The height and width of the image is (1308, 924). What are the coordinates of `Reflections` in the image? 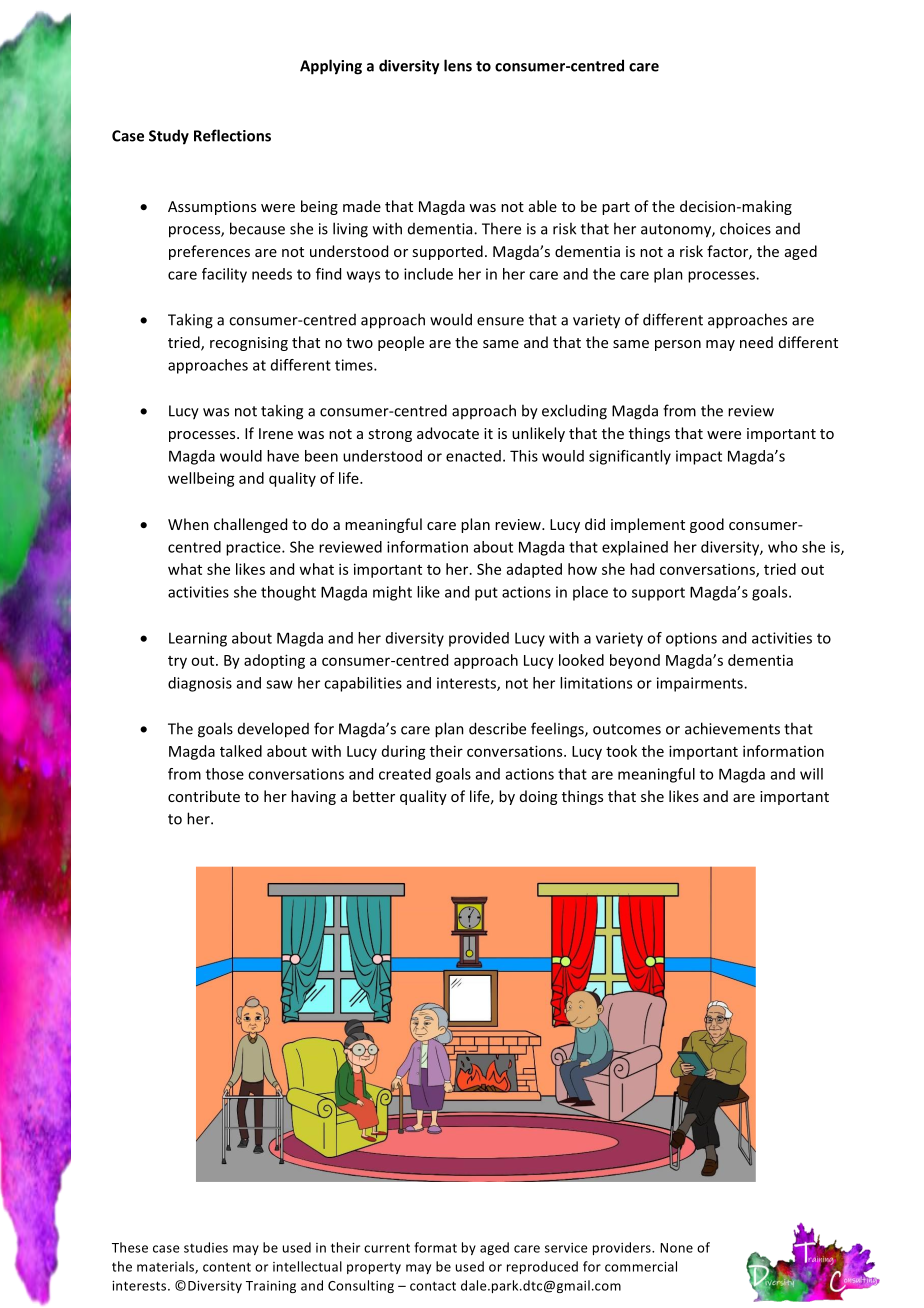 It's located at (232, 135).
